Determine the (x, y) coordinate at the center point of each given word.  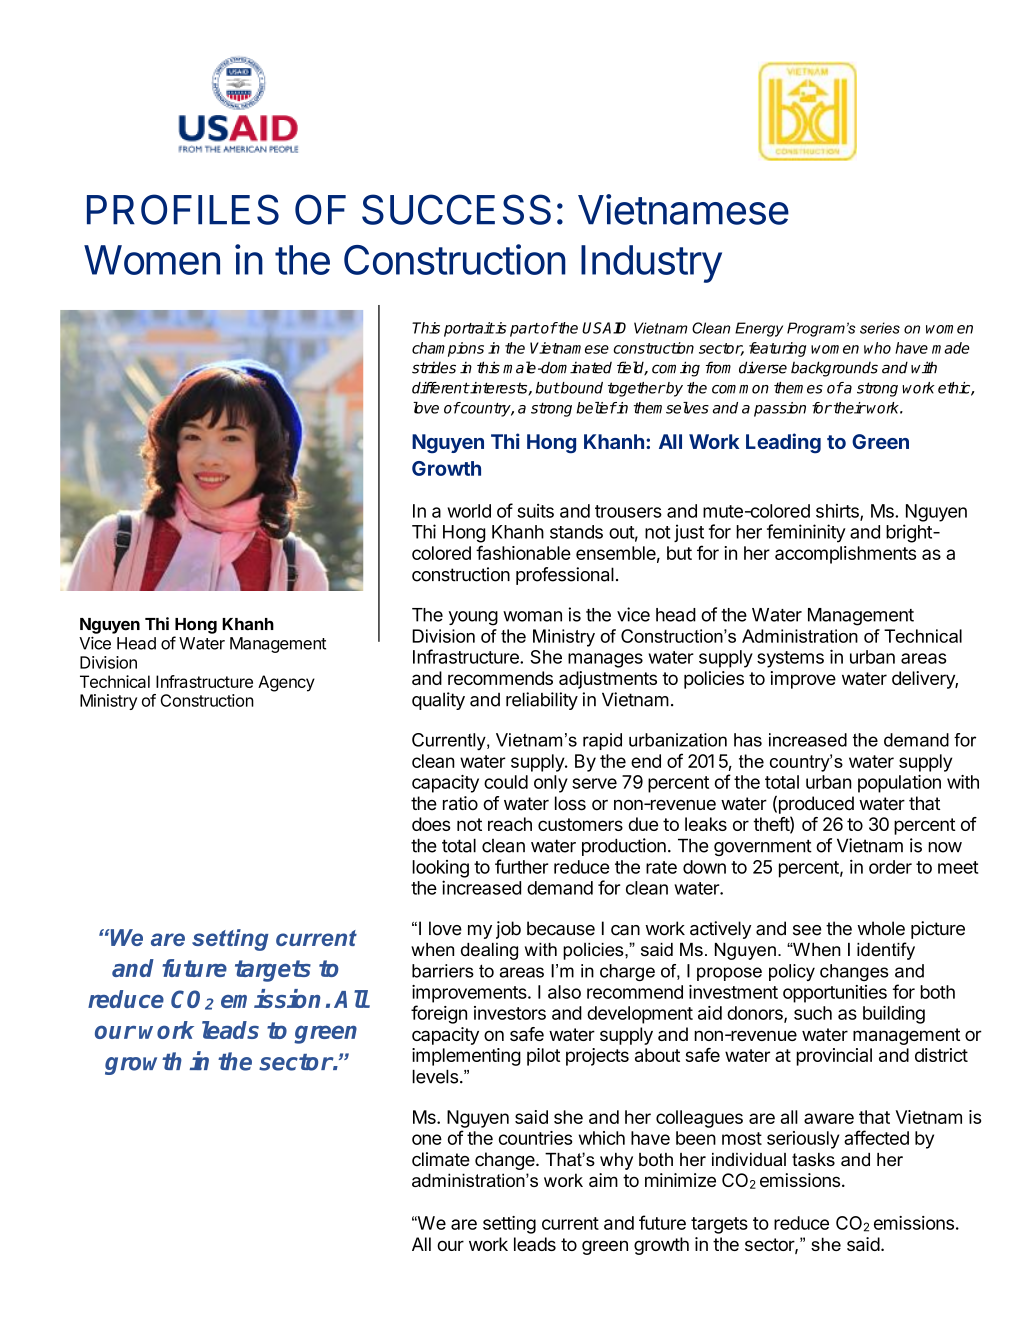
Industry (651, 264)
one (427, 1139)
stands (576, 532)
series (880, 328)
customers (580, 824)
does (431, 824)
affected (876, 1137)
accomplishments (845, 555)
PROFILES (183, 209)
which (602, 1138)
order (890, 867)
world (469, 511)
